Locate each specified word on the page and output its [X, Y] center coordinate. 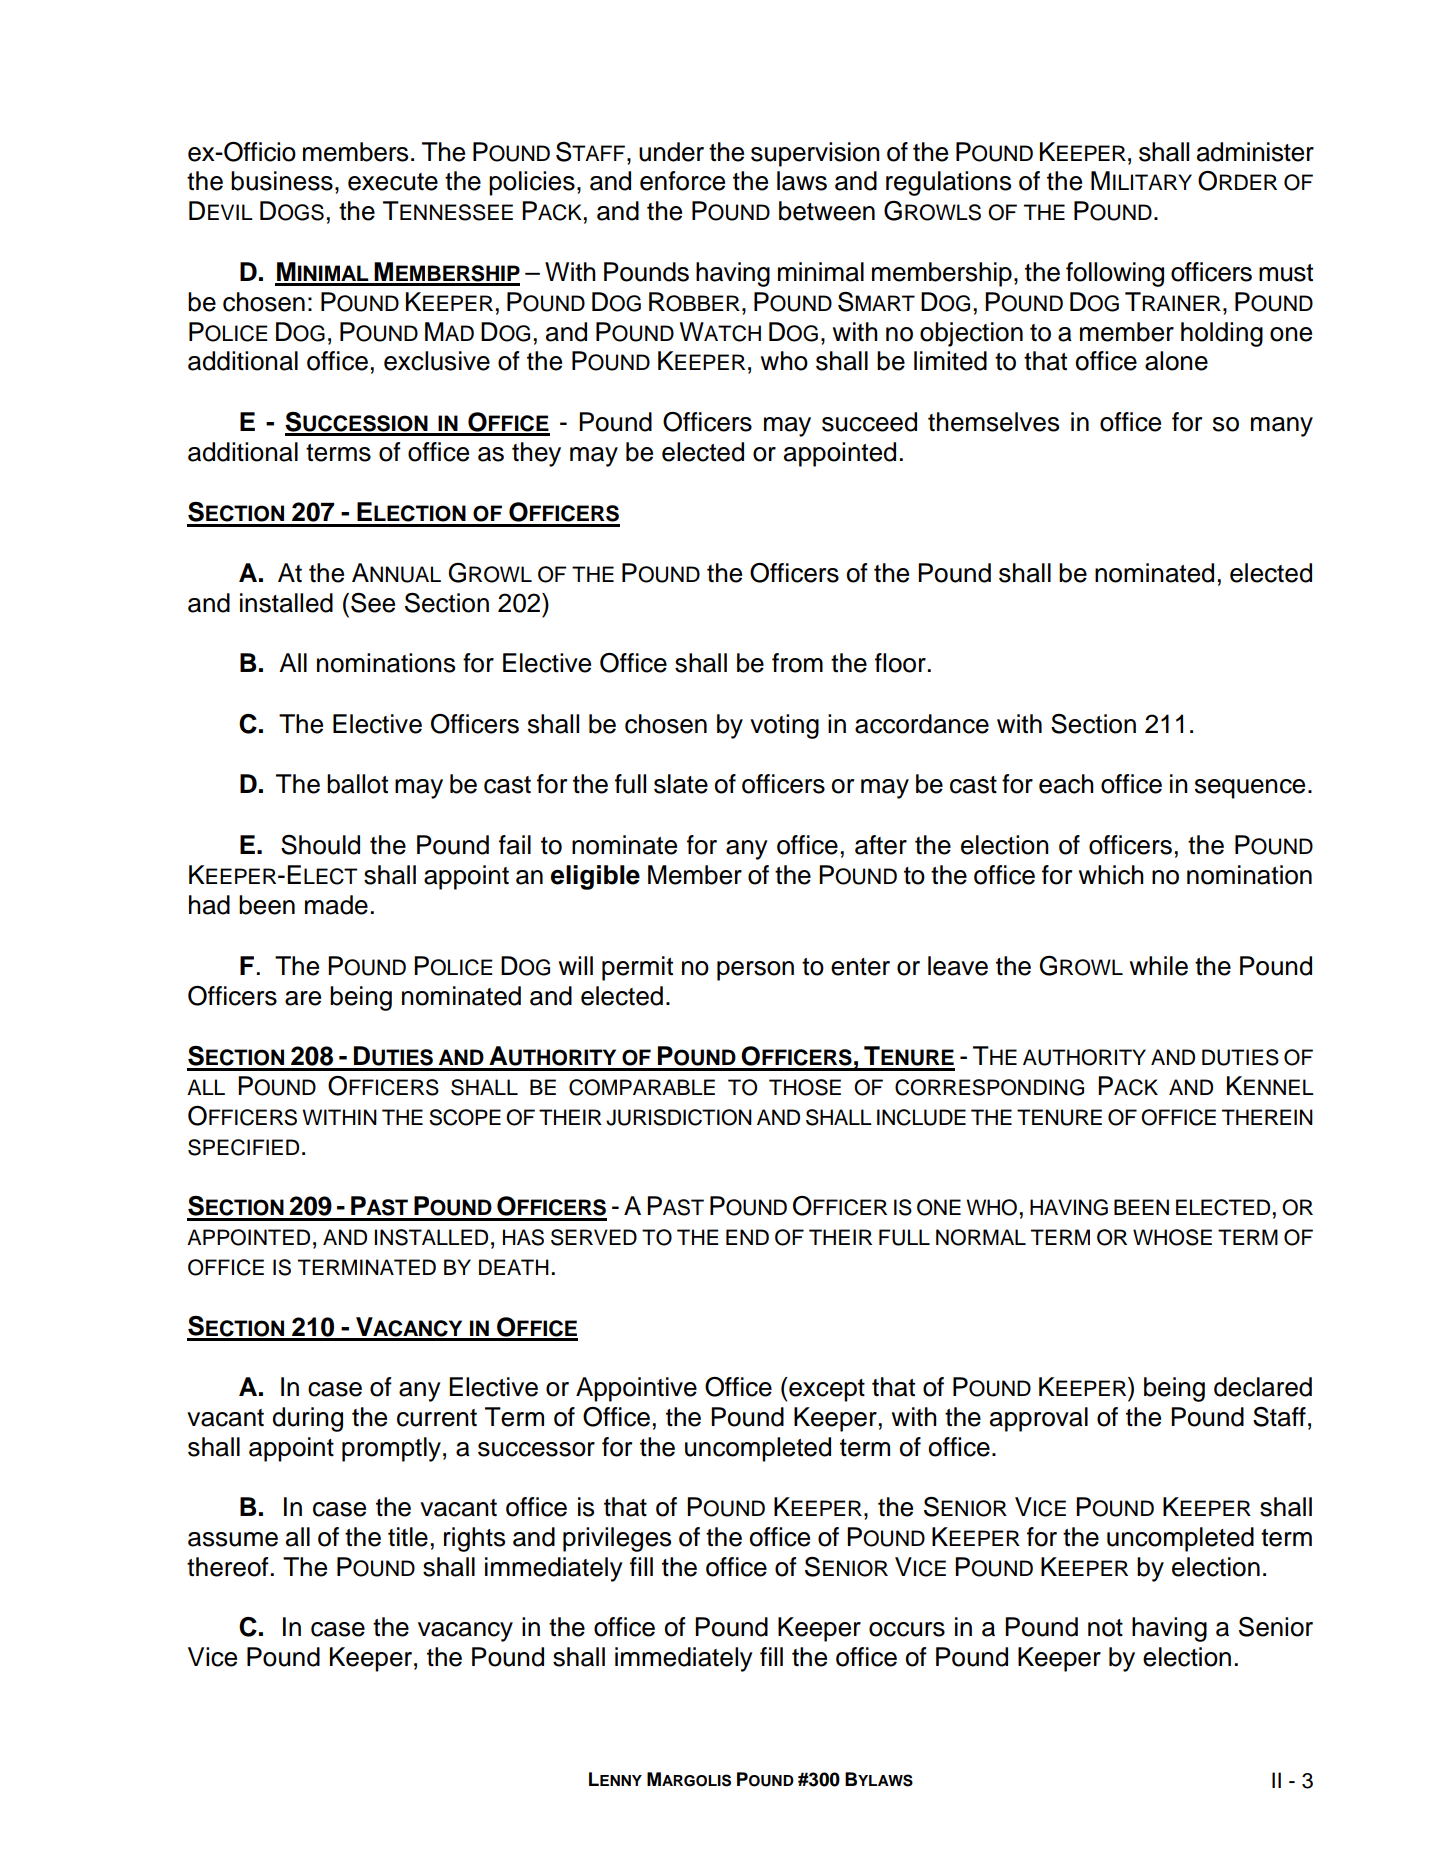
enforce [682, 181]
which [1111, 875]
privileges [617, 1539]
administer [1255, 152]
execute [393, 182]
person [755, 971]
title [408, 1537]
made [336, 905]
